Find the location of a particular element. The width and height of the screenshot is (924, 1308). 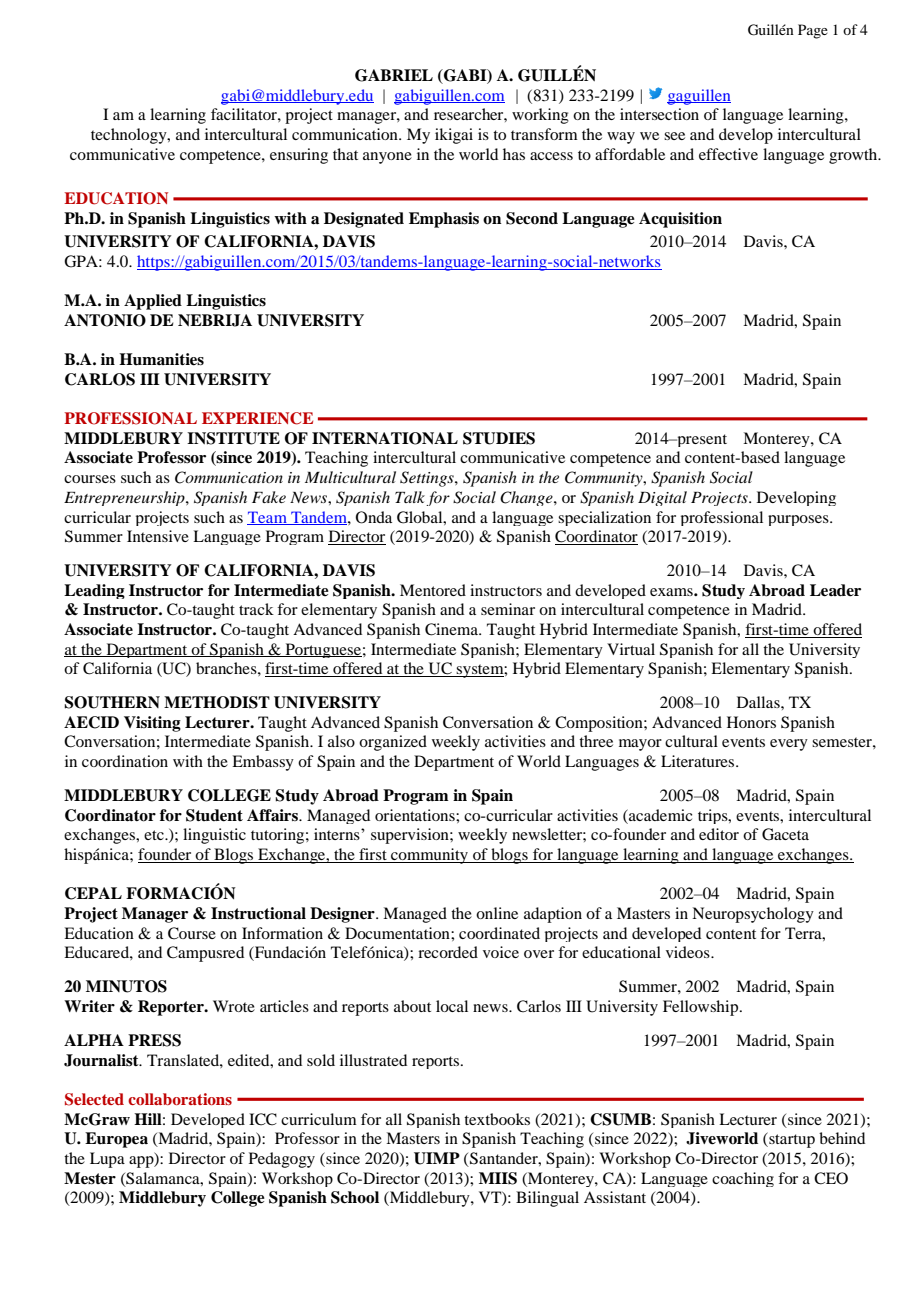

GABRIEL is located at coordinates (394, 75).
